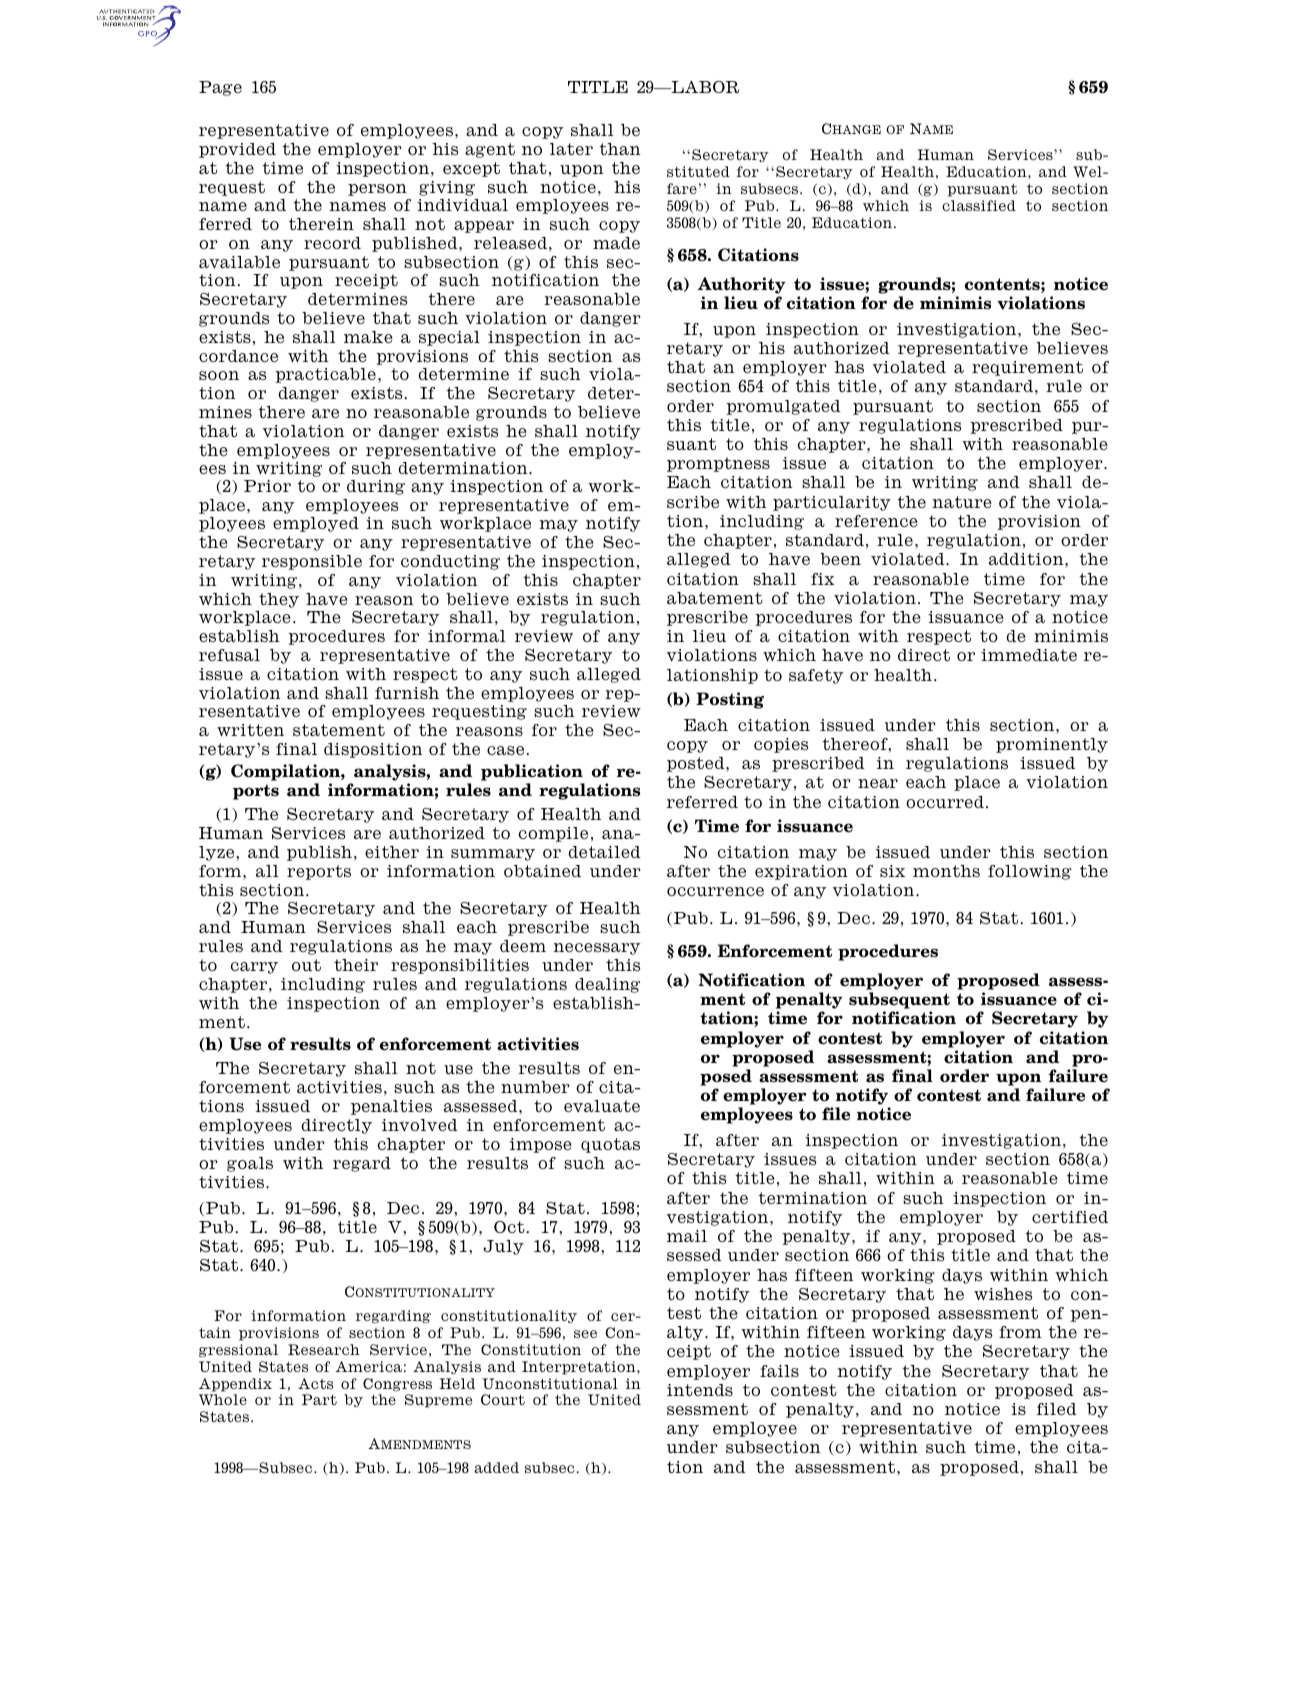 The image size is (1307, 1691). What do you see at coordinates (700, 1390) in the page?
I see `intends` at bounding box center [700, 1390].
